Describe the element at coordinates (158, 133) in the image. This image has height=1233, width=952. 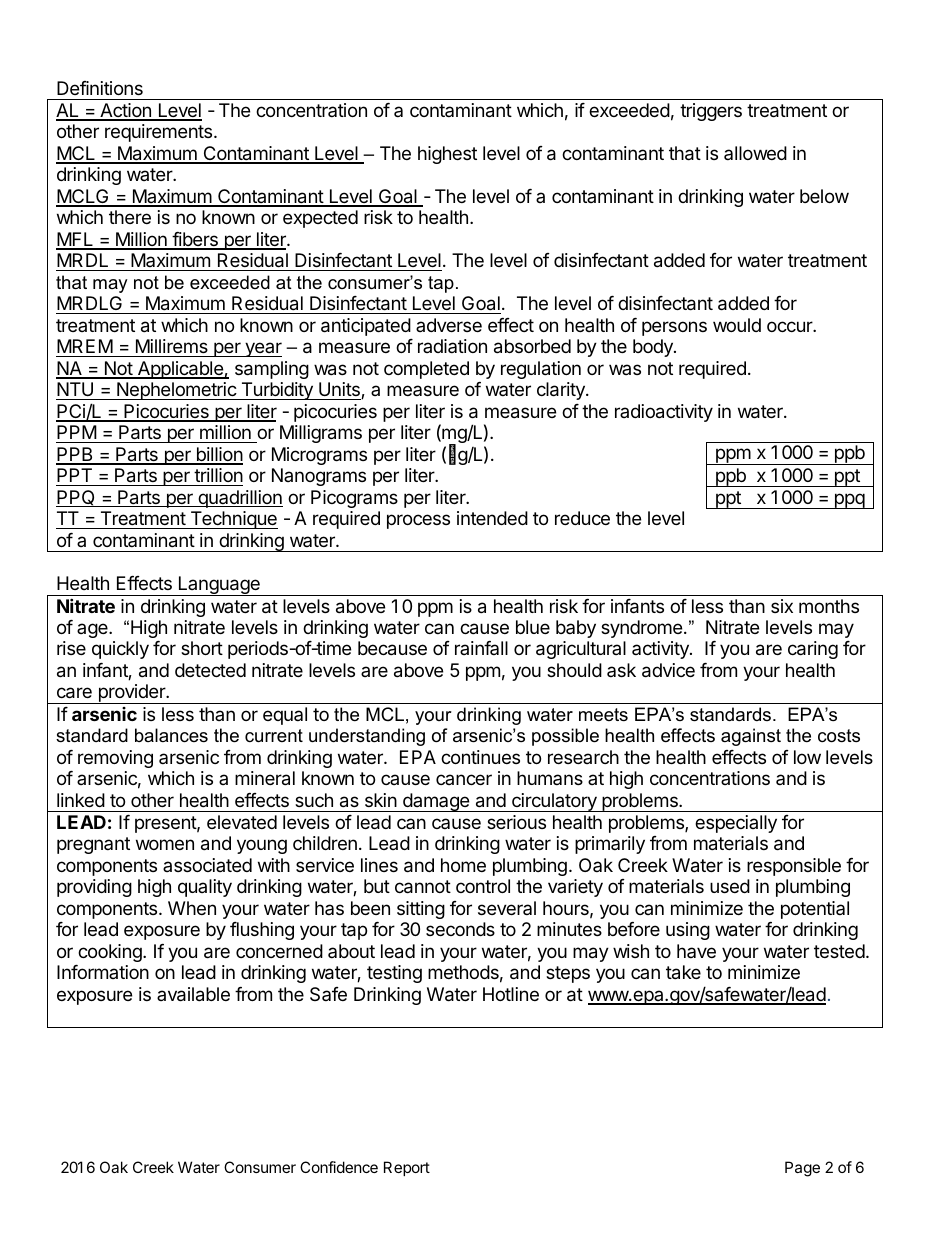
I see `requirements` at that location.
